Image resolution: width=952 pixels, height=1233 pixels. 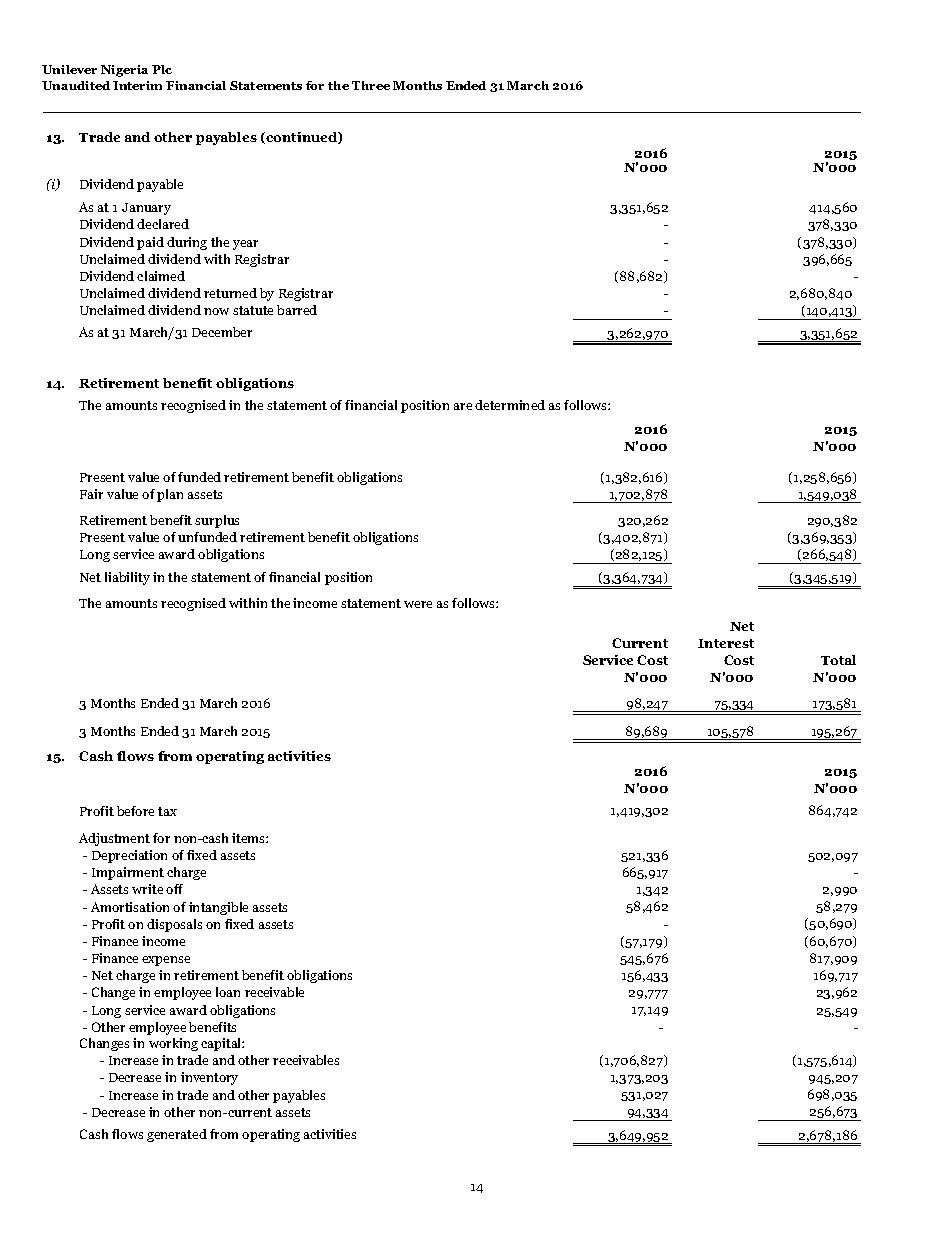 I want to click on Interest, so click(x=726, y=643).
